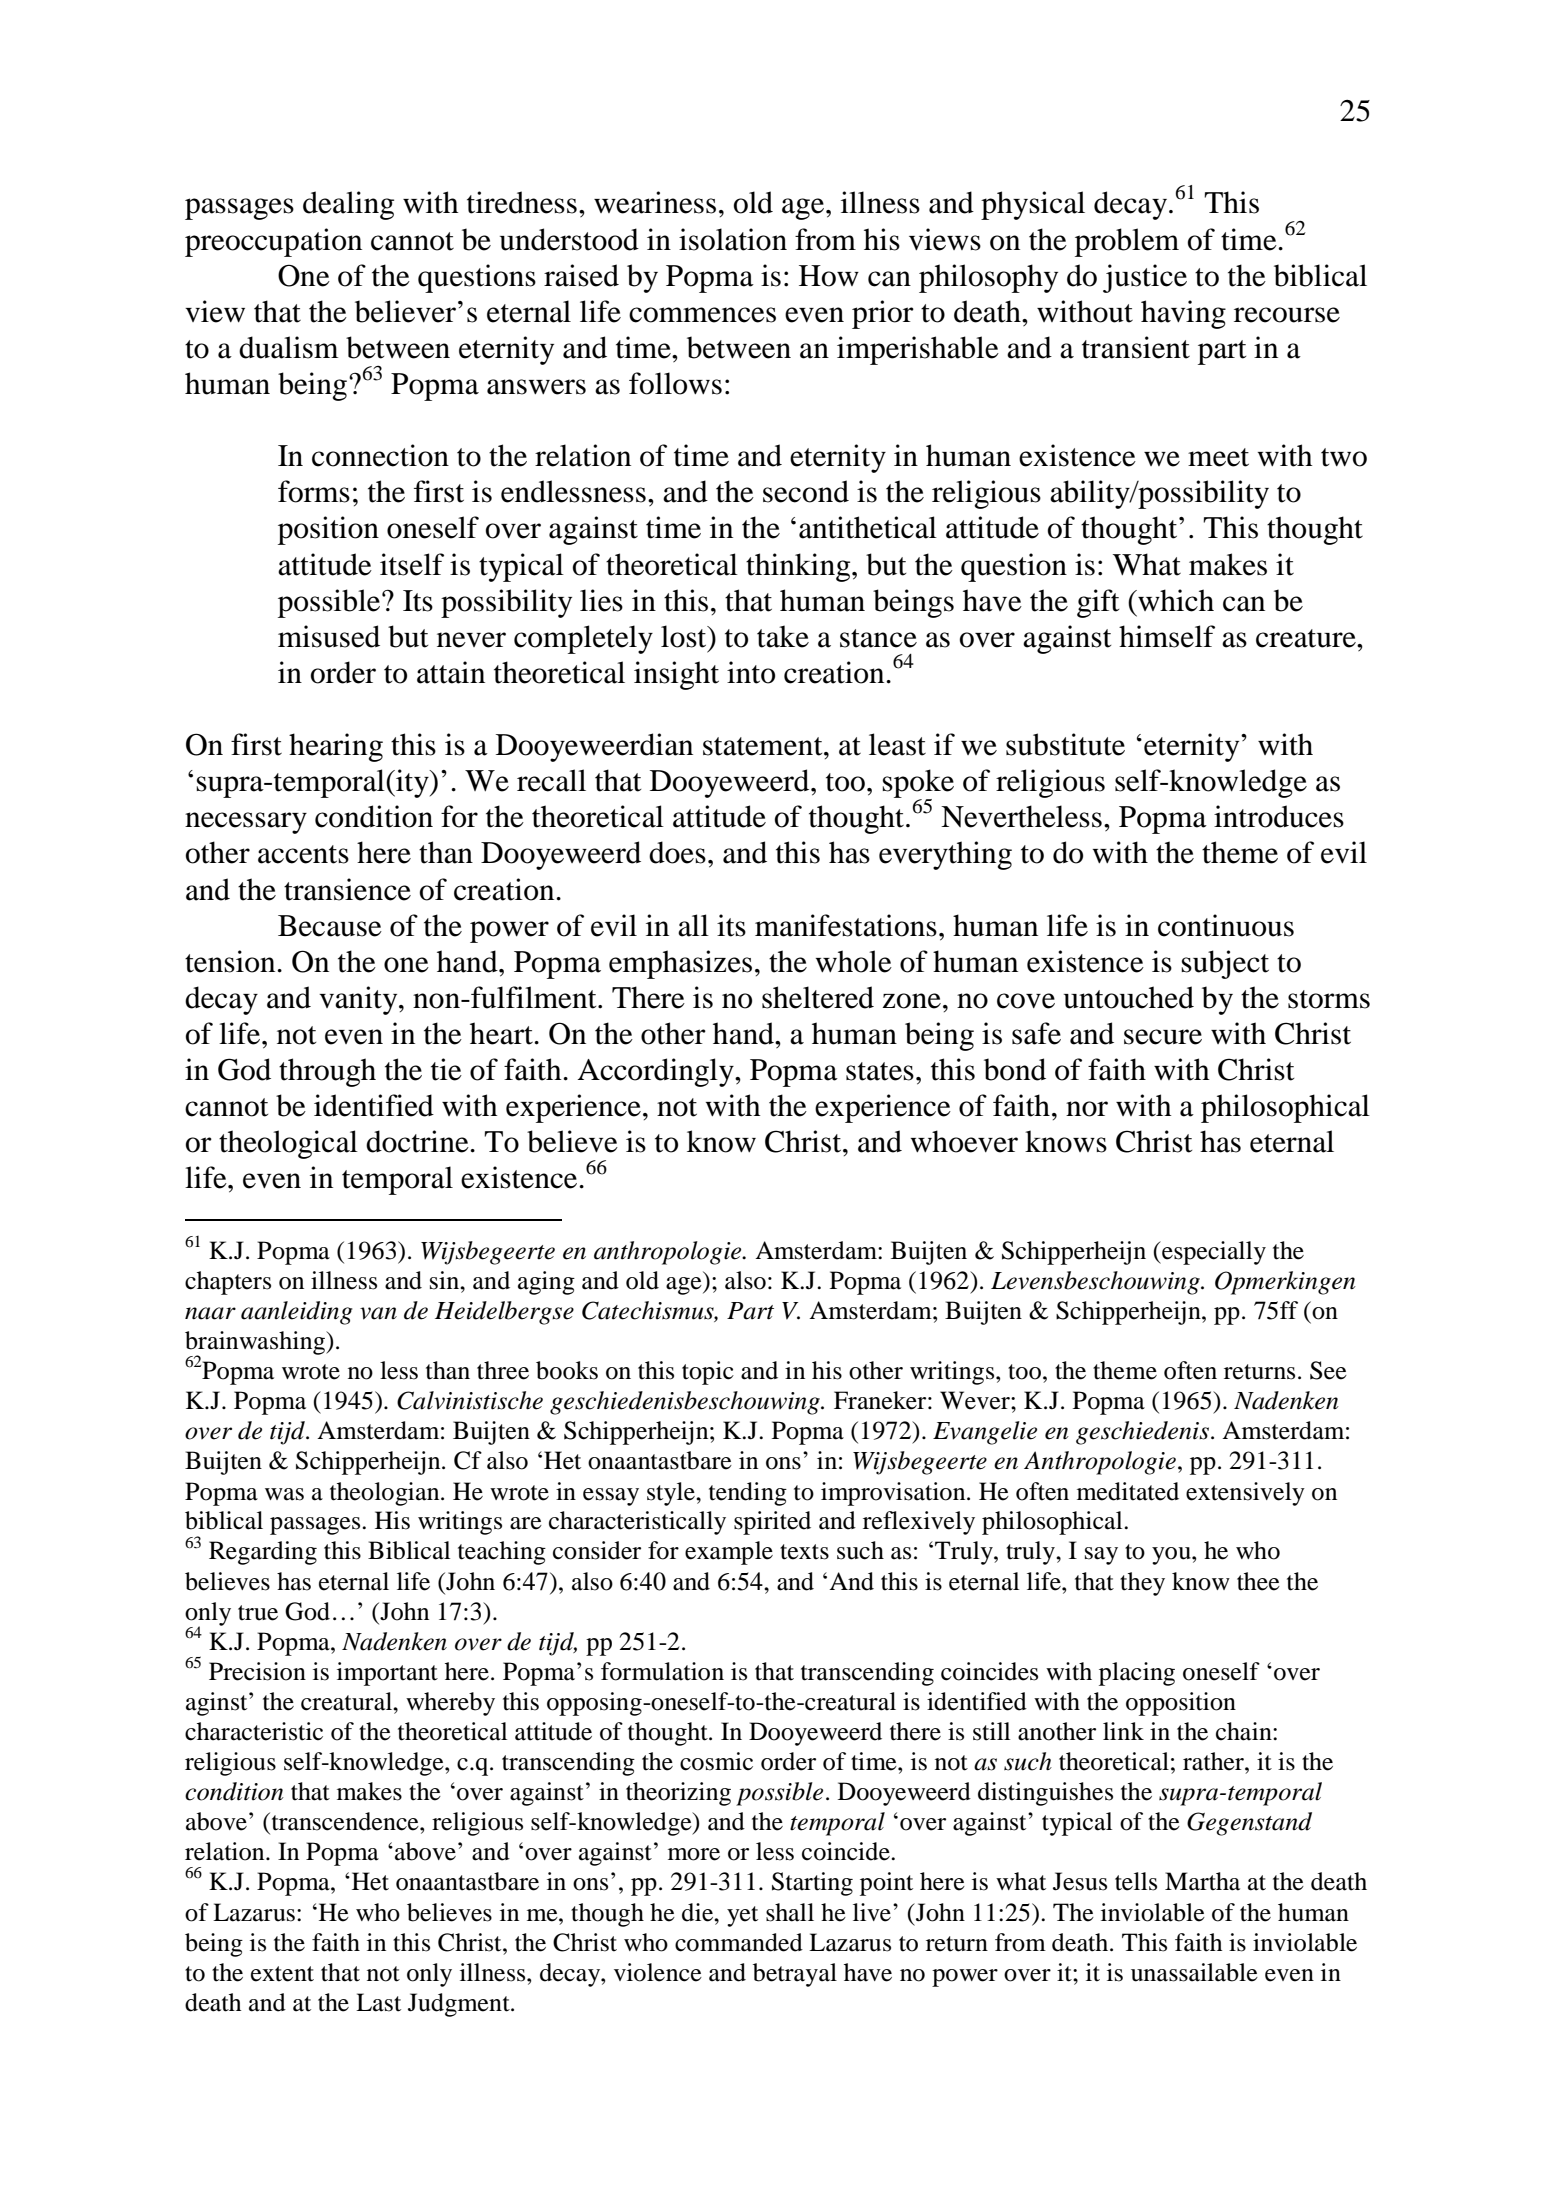 This image has width=1556, height=2203. Describe the element at coordinates (795, 1975) in the image. I see `betrayal` at that location.
